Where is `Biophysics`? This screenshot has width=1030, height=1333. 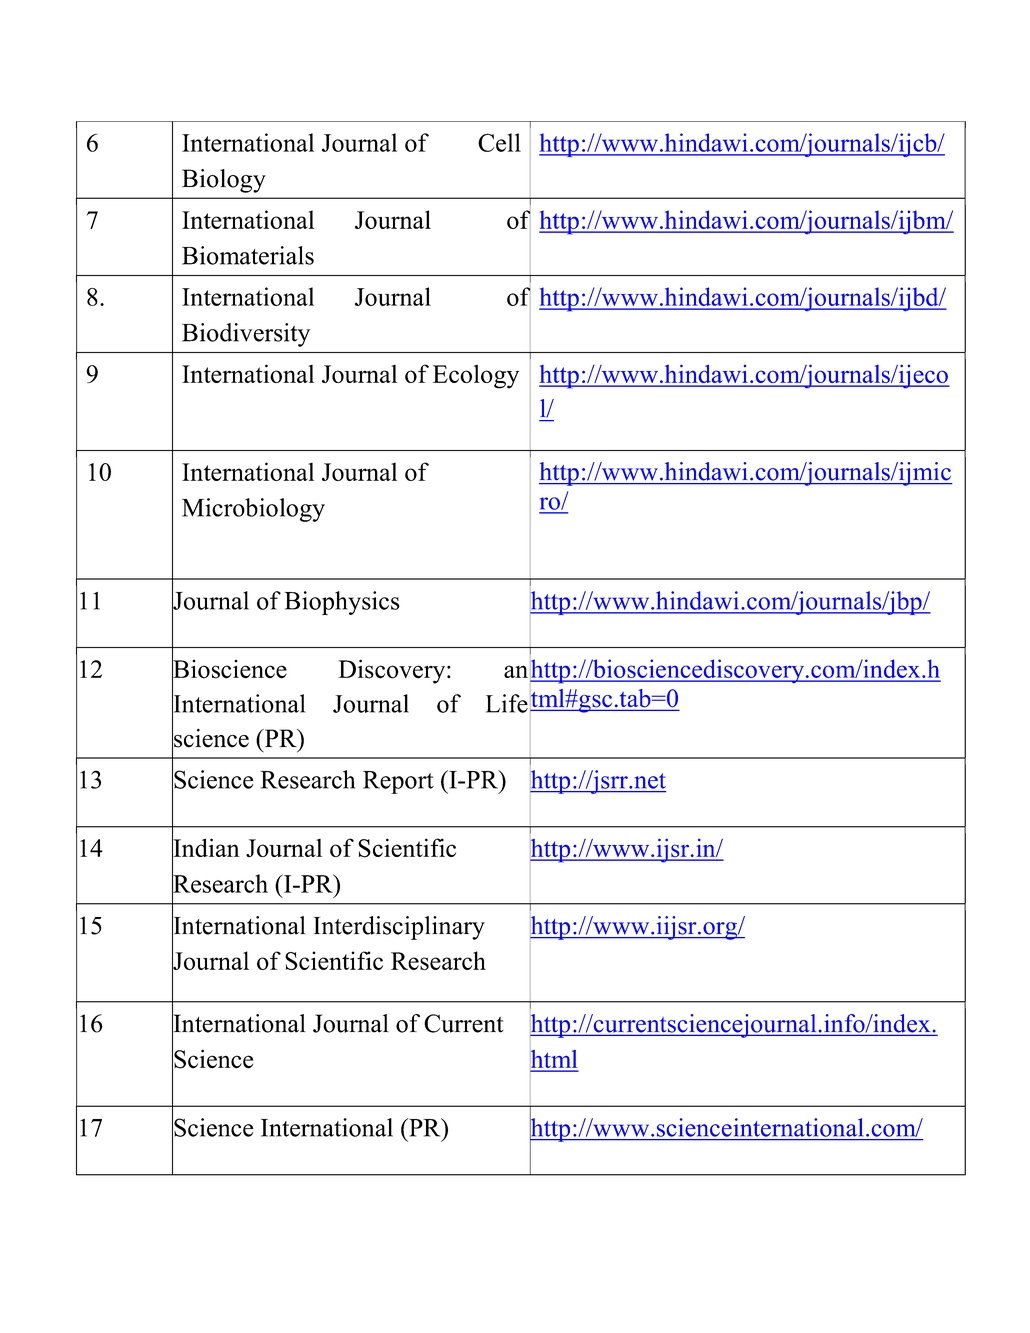
Biophysics is located at coordinates (342, 603).
